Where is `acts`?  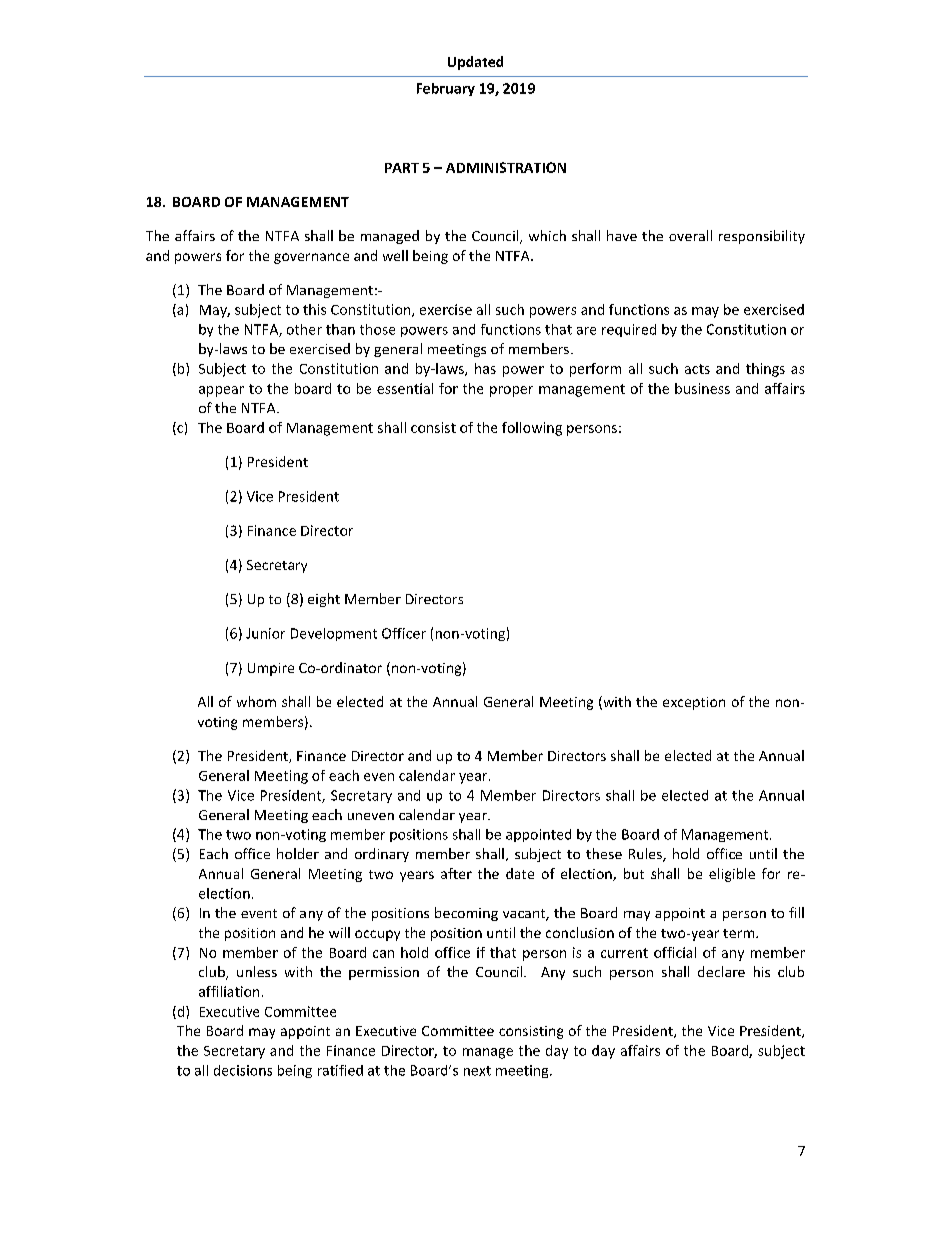
acts is located at coordinates (697, 369).
